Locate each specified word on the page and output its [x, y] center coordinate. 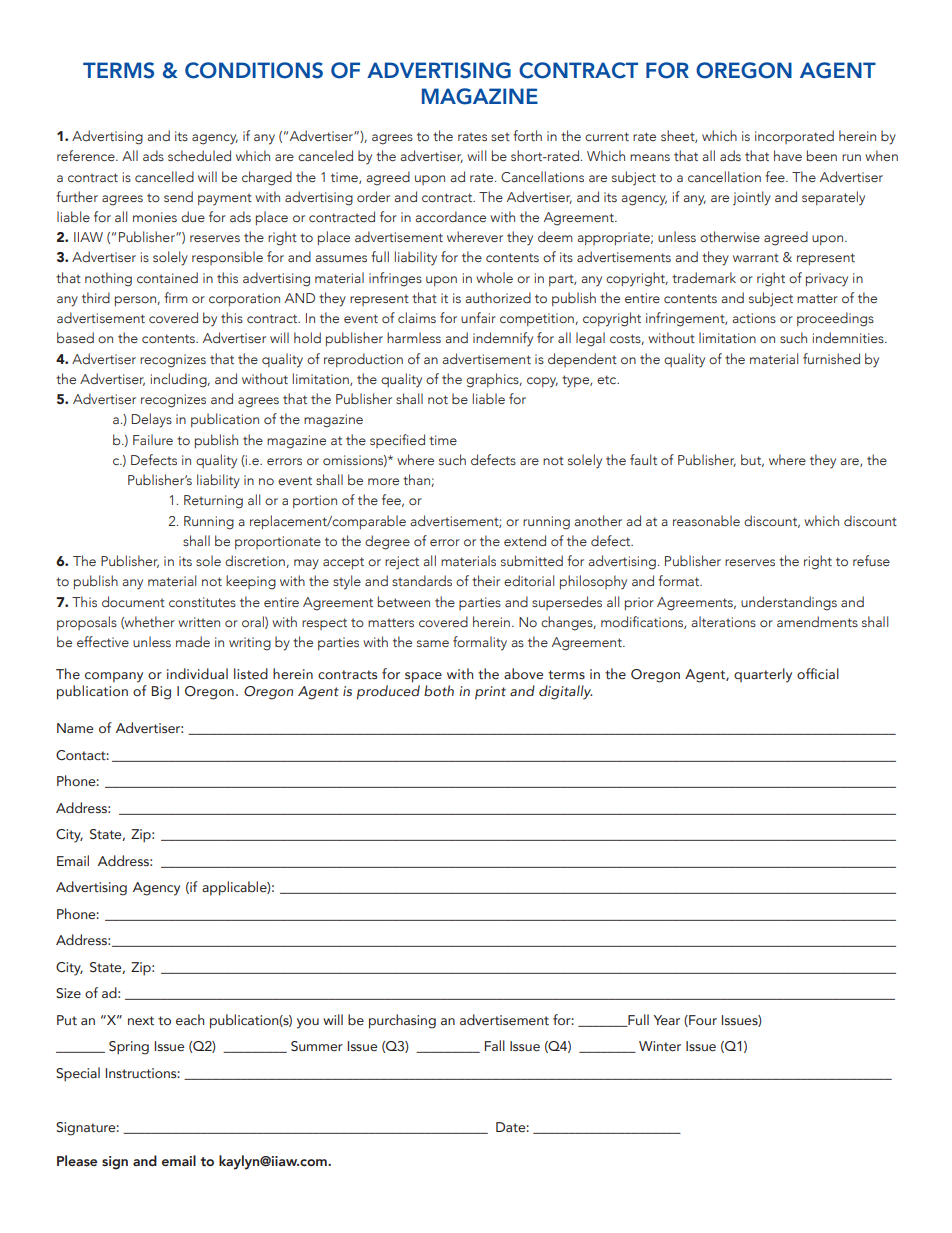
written [199, 622]
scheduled [199, 156]
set [500, 136]
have [788, 155]
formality [480, 643]
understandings [789, 603]
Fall [495, 1045]
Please [77, 1161]
